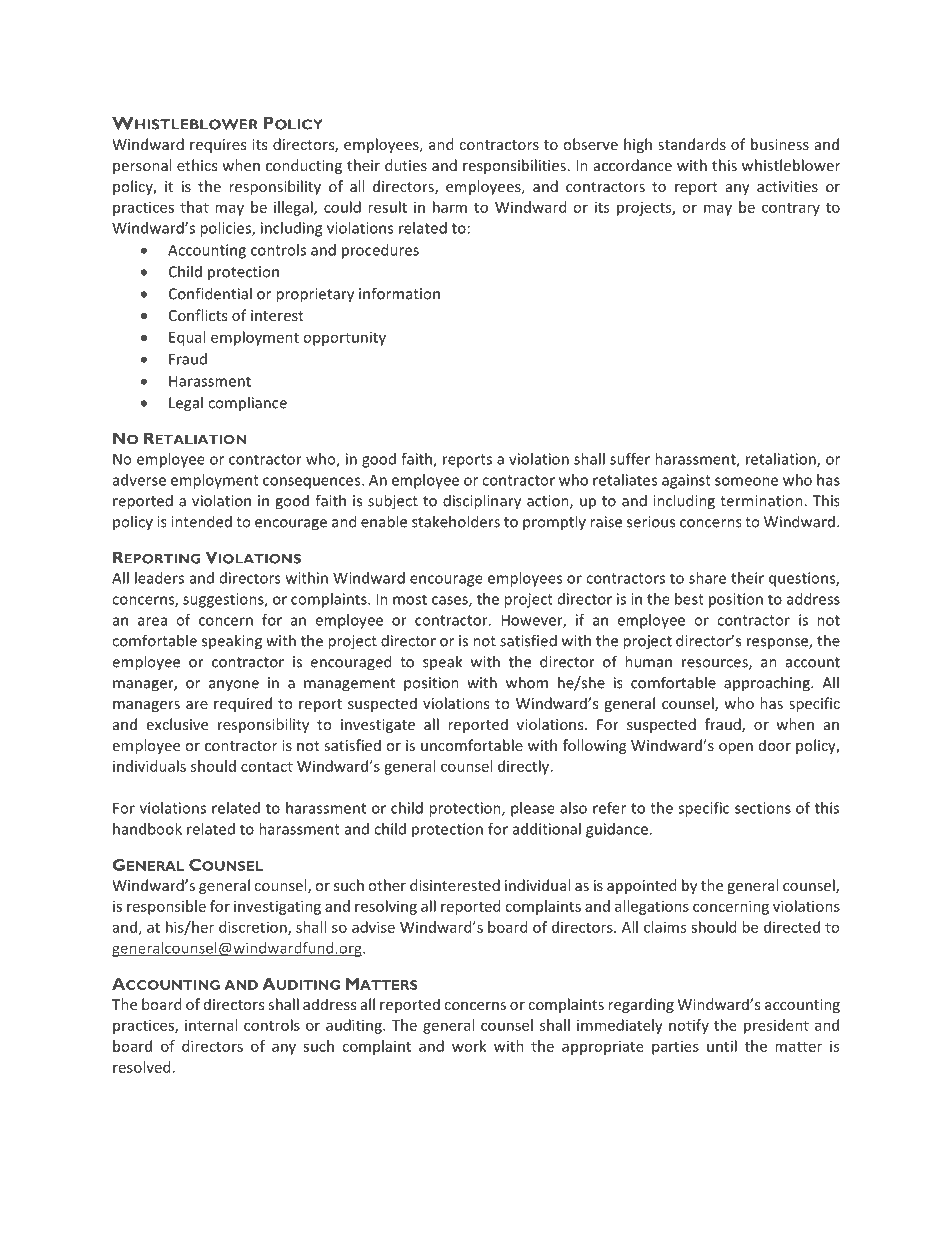 Image resolution: width=952 pixels, height=1233 pixels. Describe the element at coordinates (692, 144) in the screenshot. I see `standards` at that location.
